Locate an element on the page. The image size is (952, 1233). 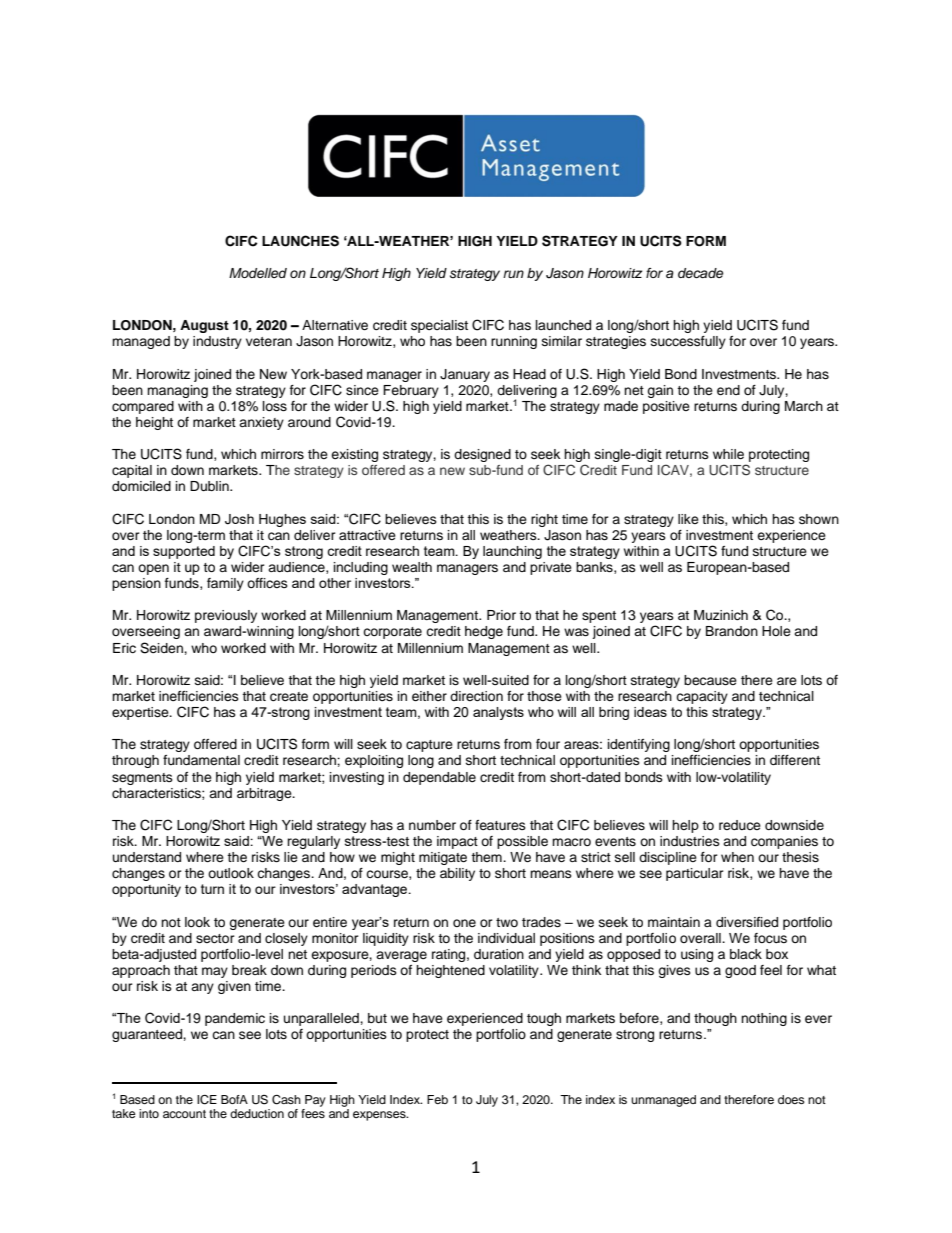
does is located at coordinates (791, 1099).
